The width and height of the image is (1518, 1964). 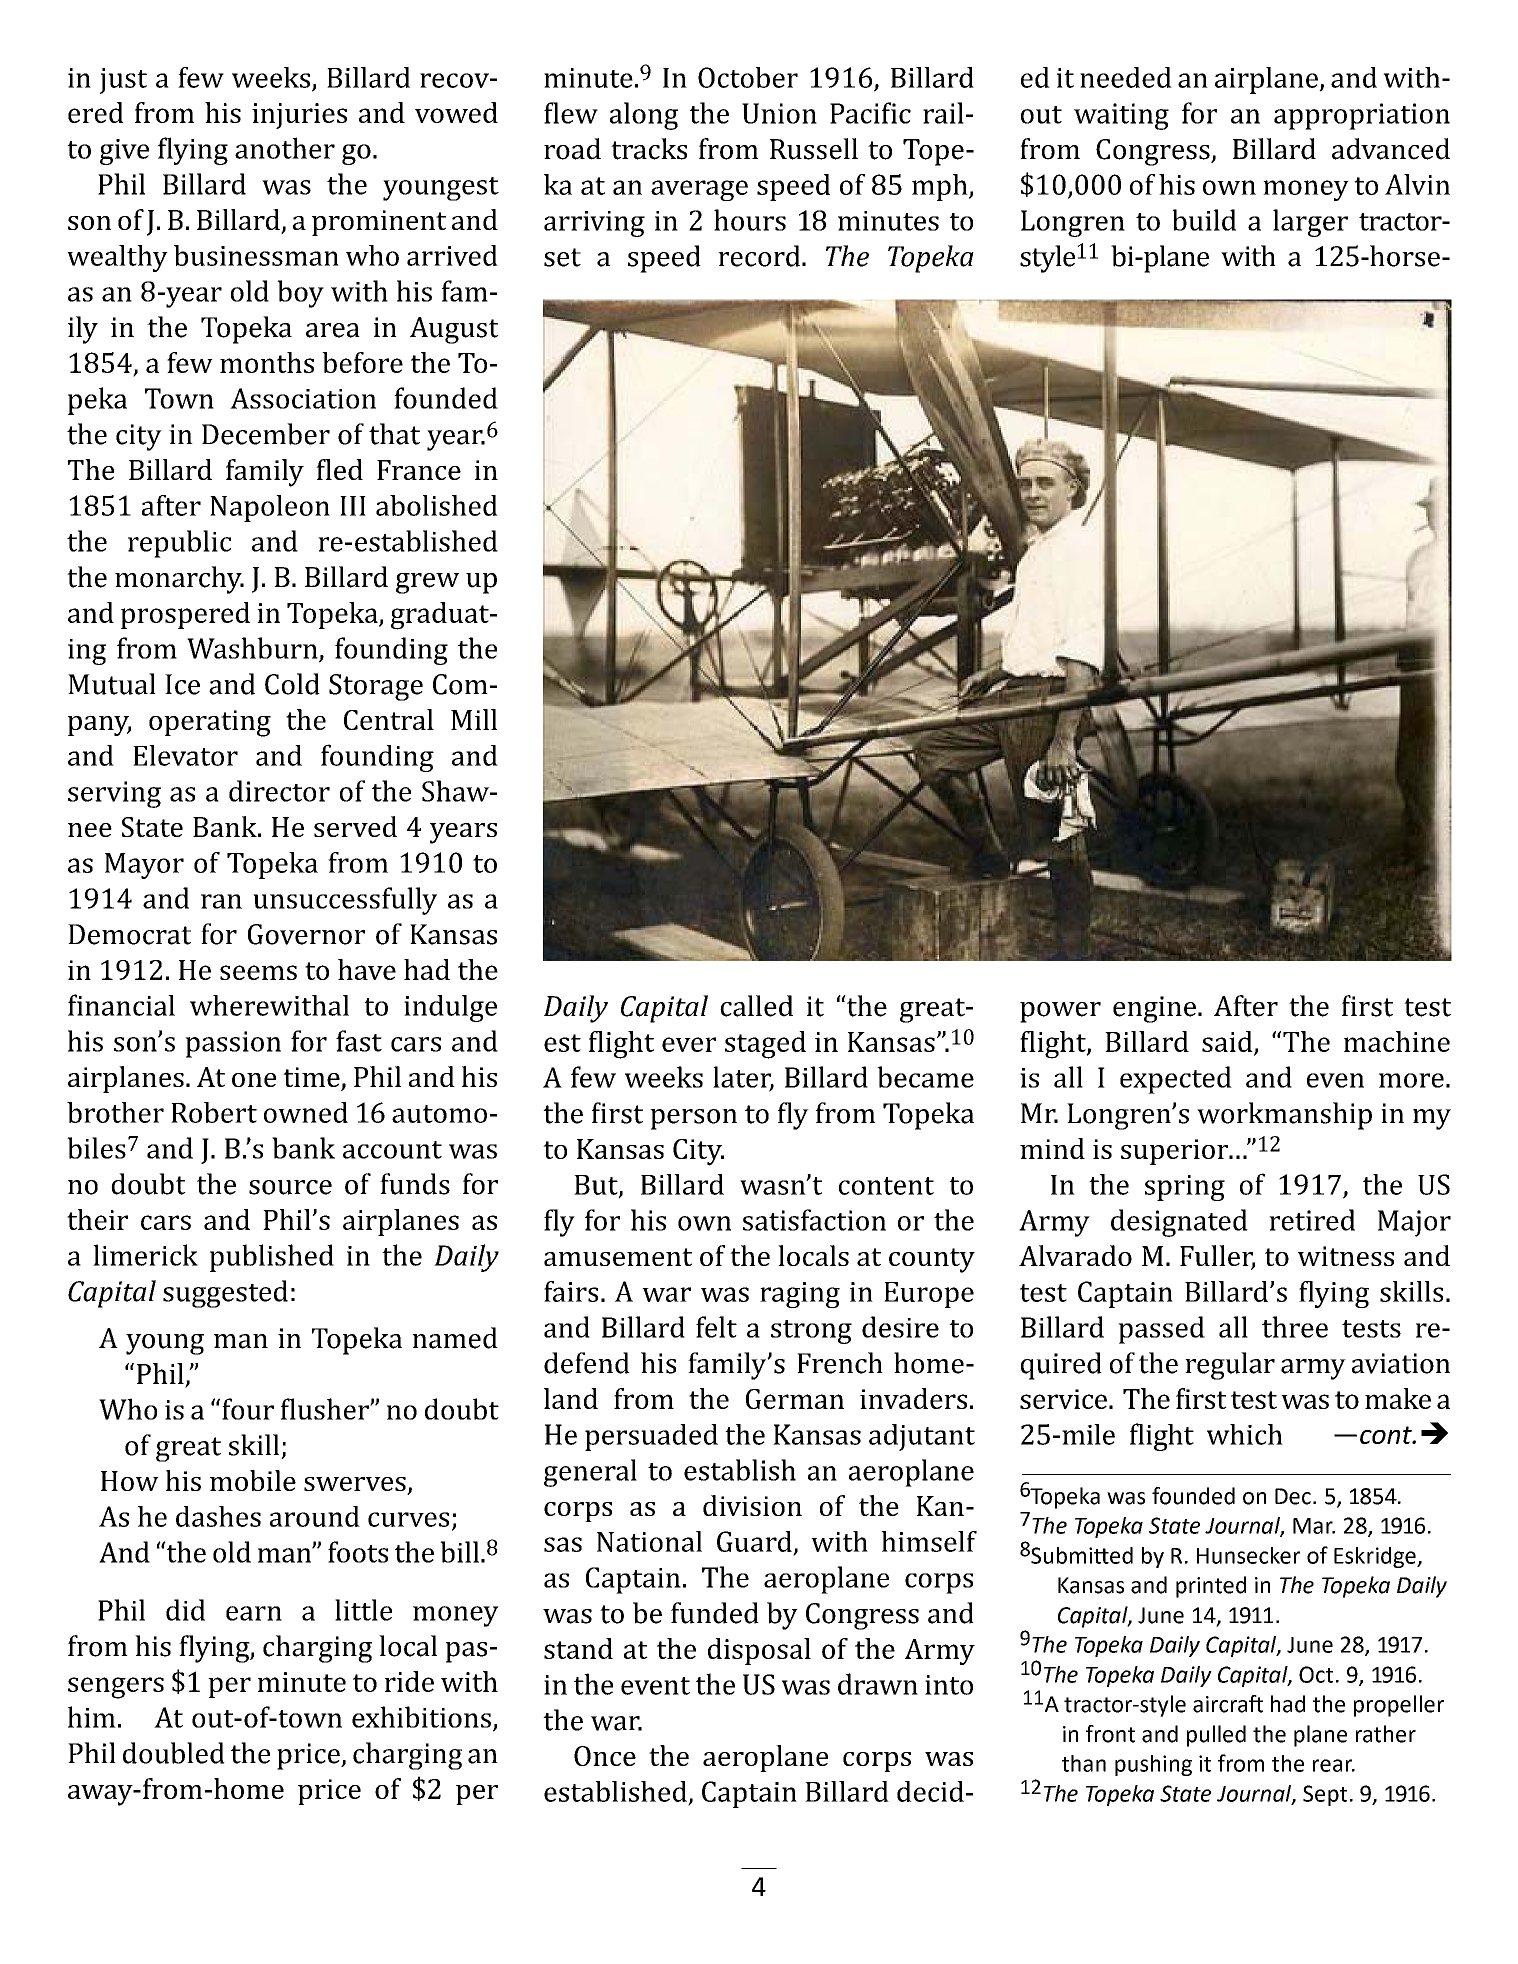 What do you see at coordinates (779, 113) in the image?
I see `Union` at bounding box center [779, 113].
